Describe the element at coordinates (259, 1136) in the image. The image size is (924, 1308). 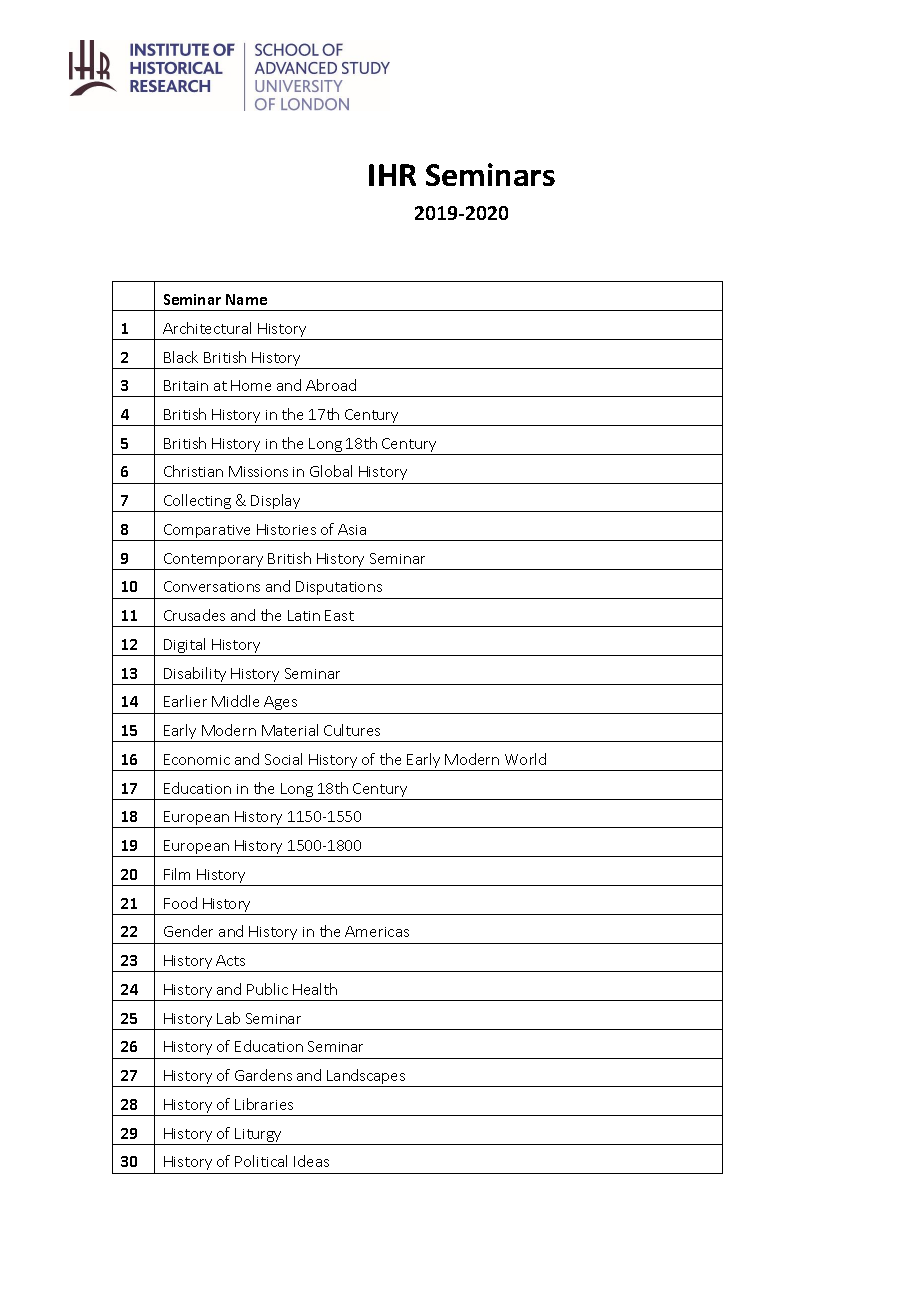
I see `Liturgy` at that location.
